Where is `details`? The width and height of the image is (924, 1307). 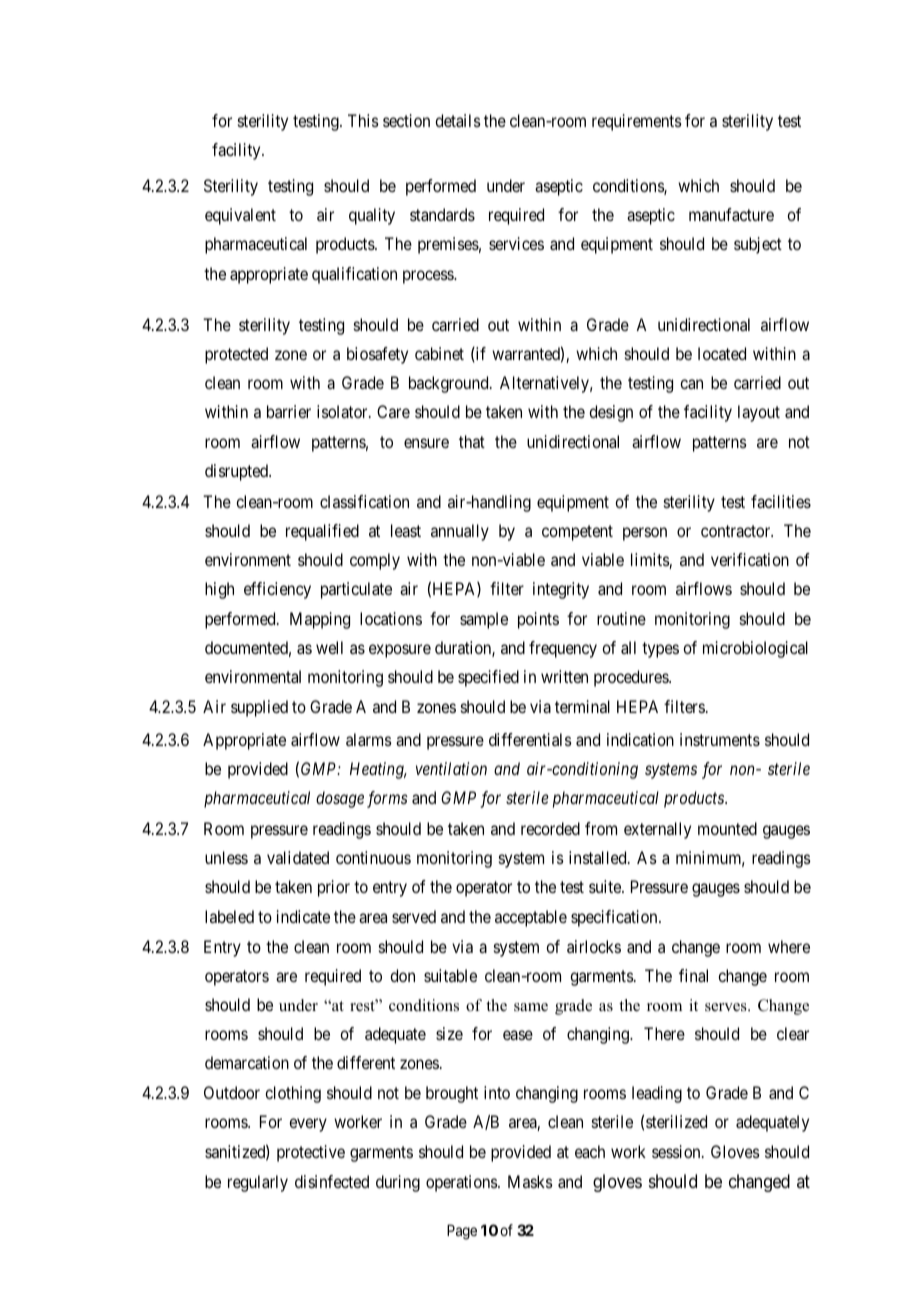 details is located at coordinates (458, 120).
